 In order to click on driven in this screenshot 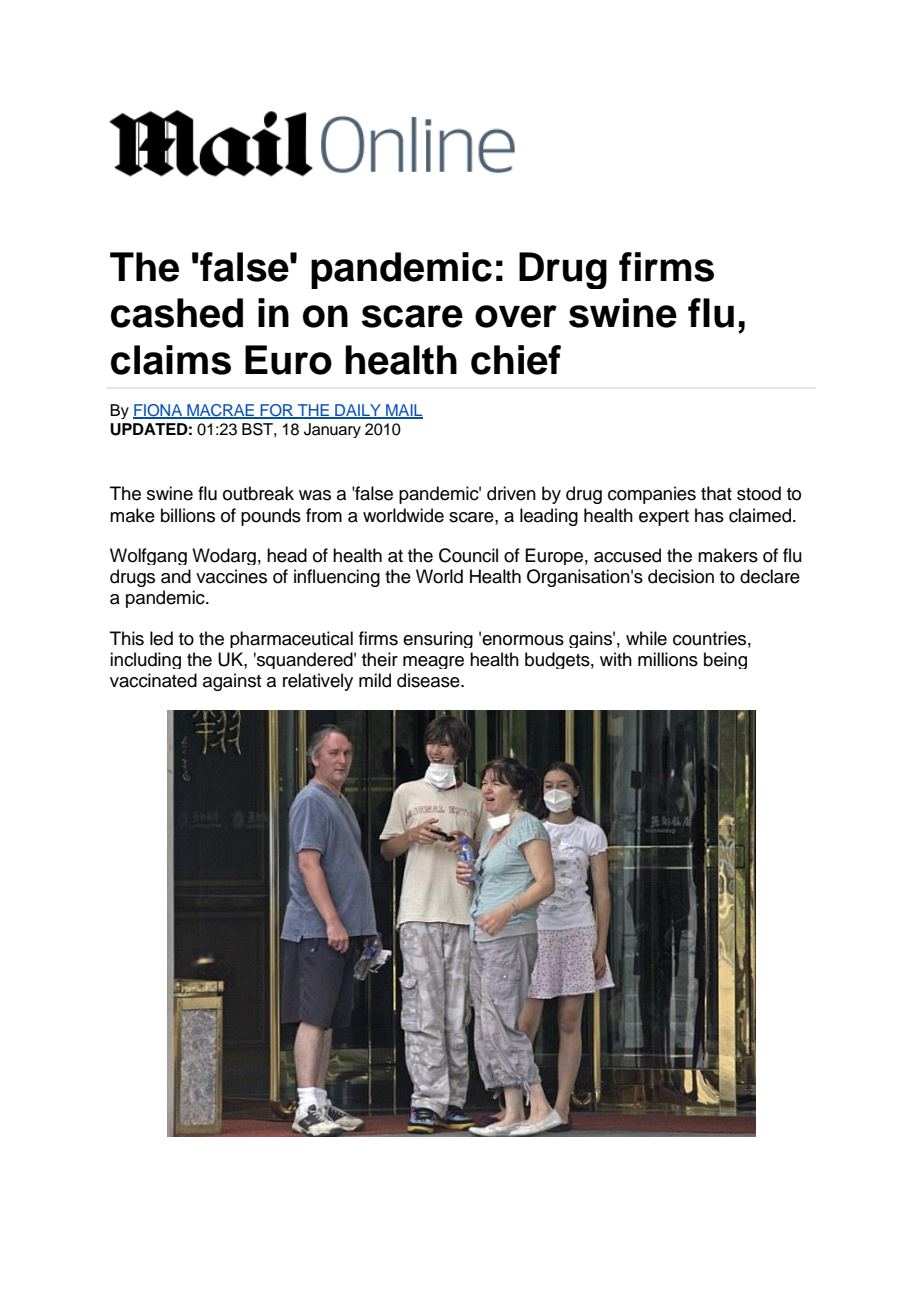, I will do `click(511, 493)`.
